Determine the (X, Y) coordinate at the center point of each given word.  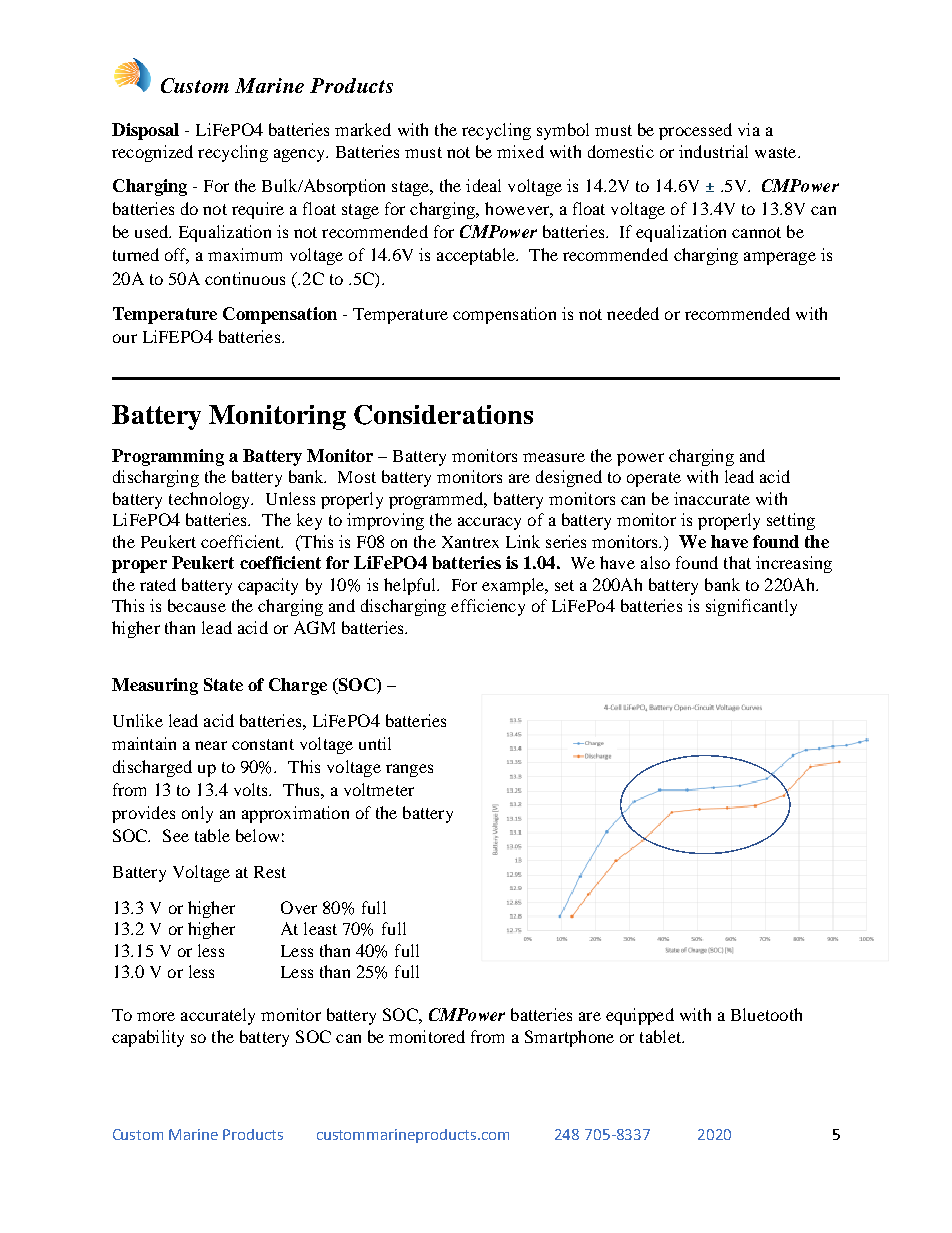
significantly (751, 607)
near (211, 745)
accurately (218, 1016)
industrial (713, 151)
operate (654, 479)
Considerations (443, 415)
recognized (152, 153)
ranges (409, 770)
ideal (483, 185)
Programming (168, 457)
